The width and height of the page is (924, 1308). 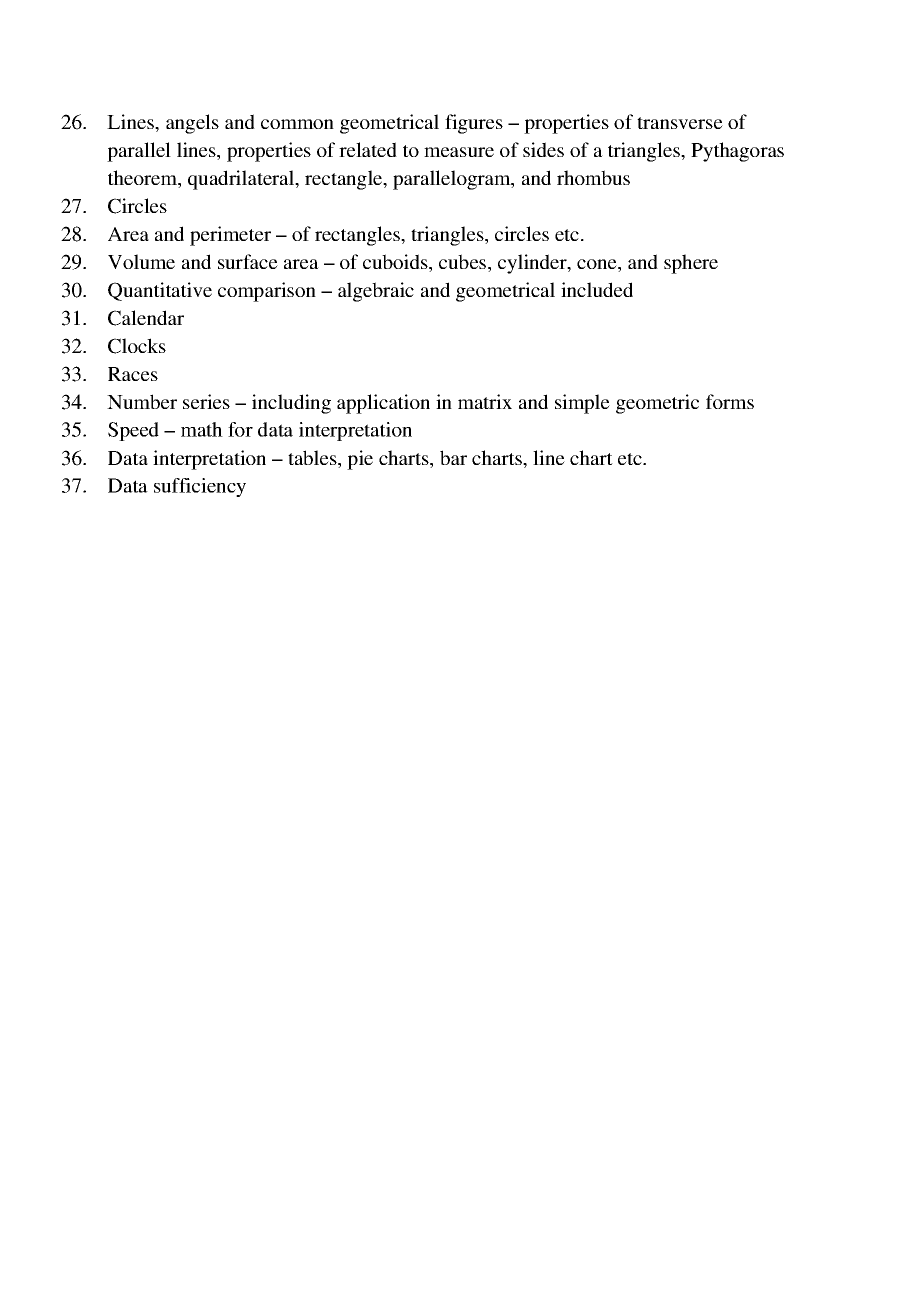 I want to click on transverse, so click(x=680, y=123).
